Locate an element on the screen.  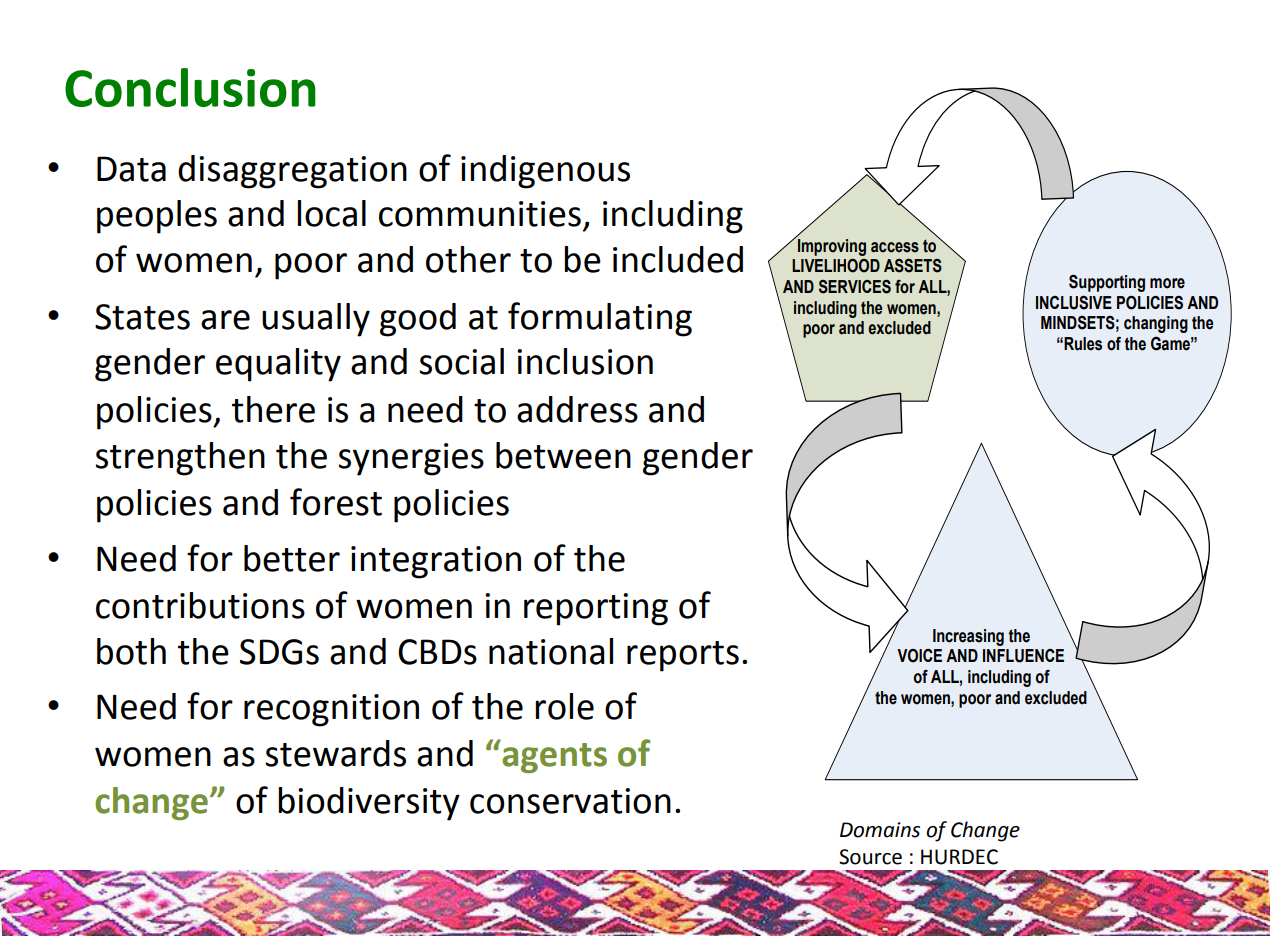
access is located at coordinates (895, 247).
